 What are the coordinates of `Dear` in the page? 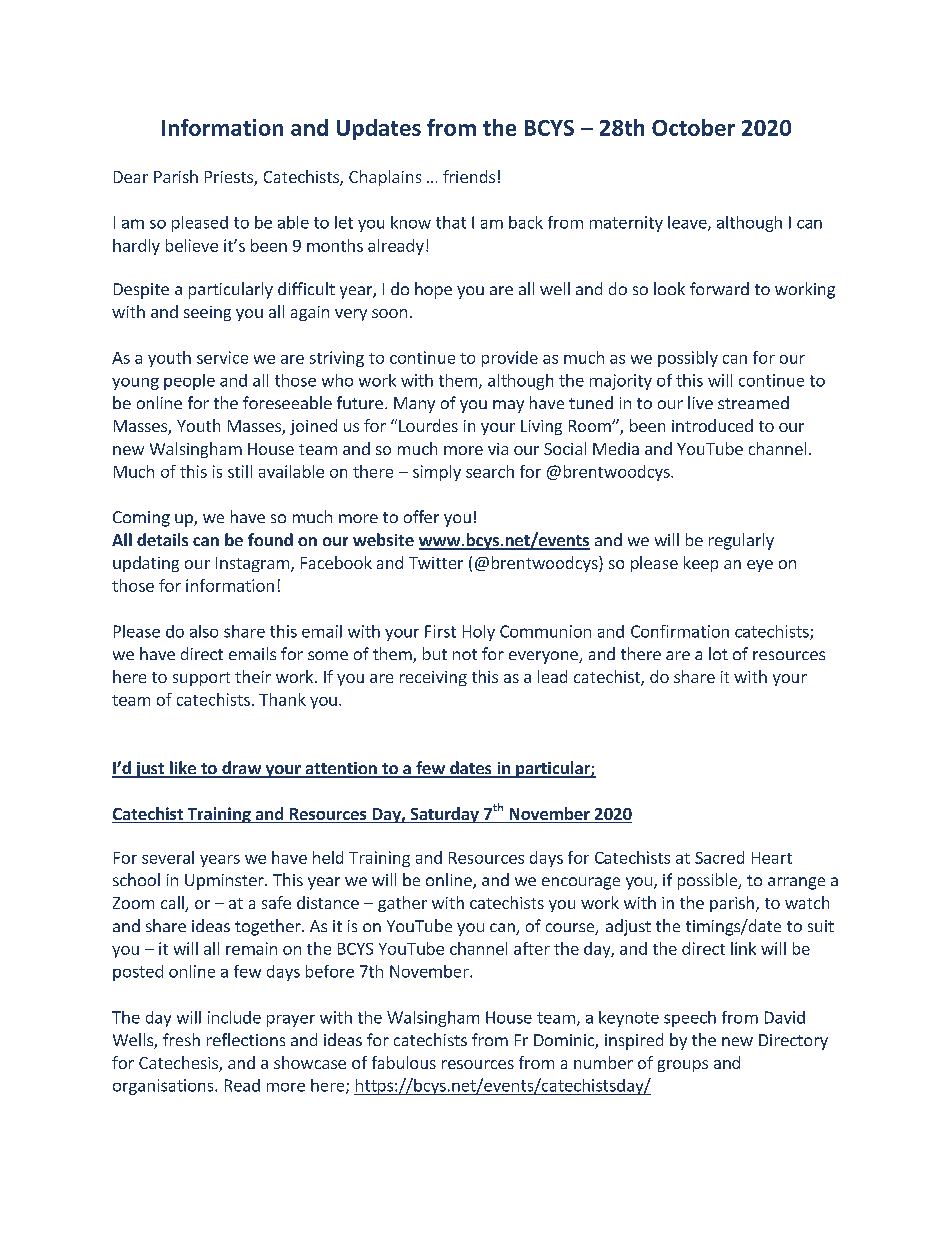 It's located at (131, 177).
